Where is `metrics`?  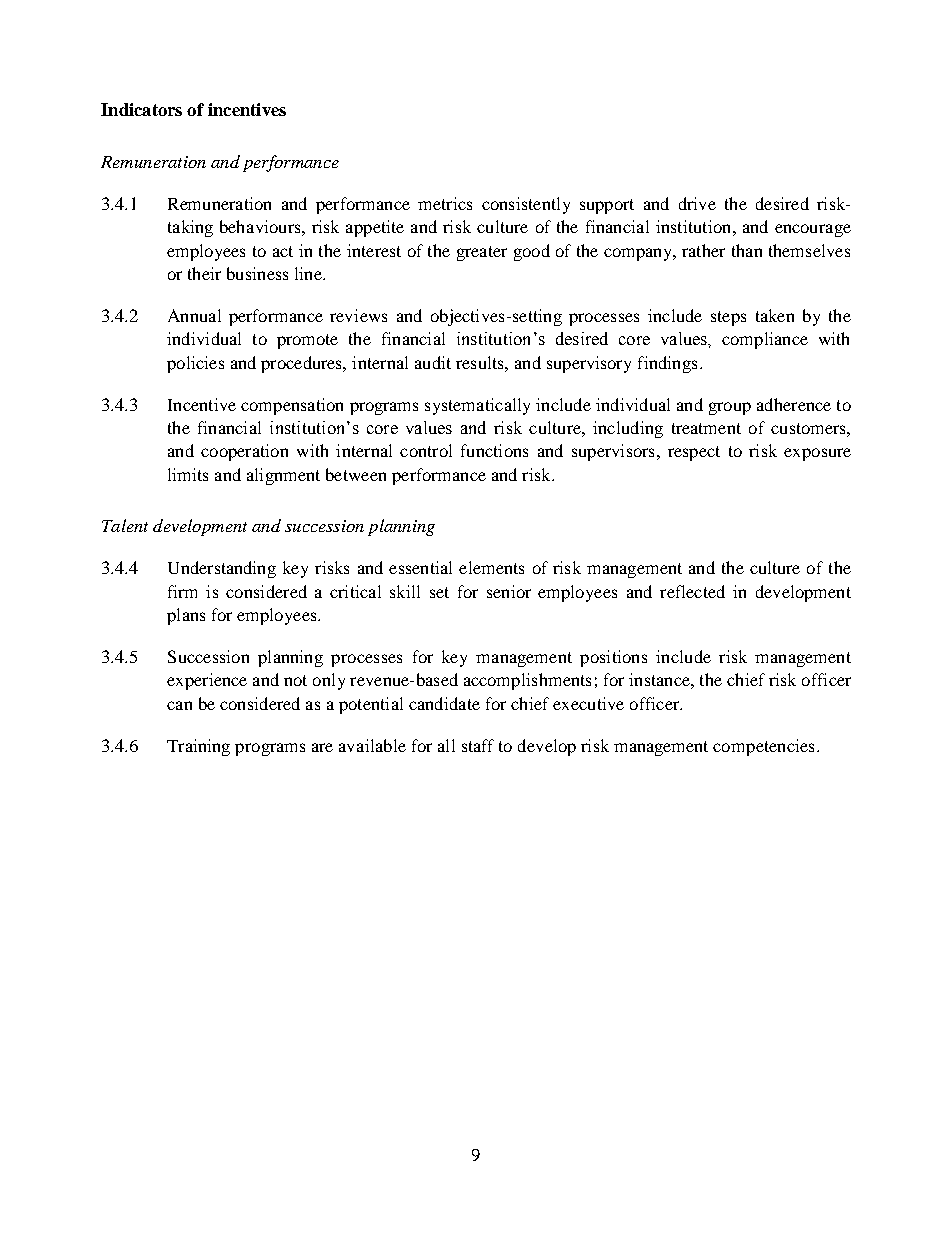
metrics is located at coordinates (445, 203).
